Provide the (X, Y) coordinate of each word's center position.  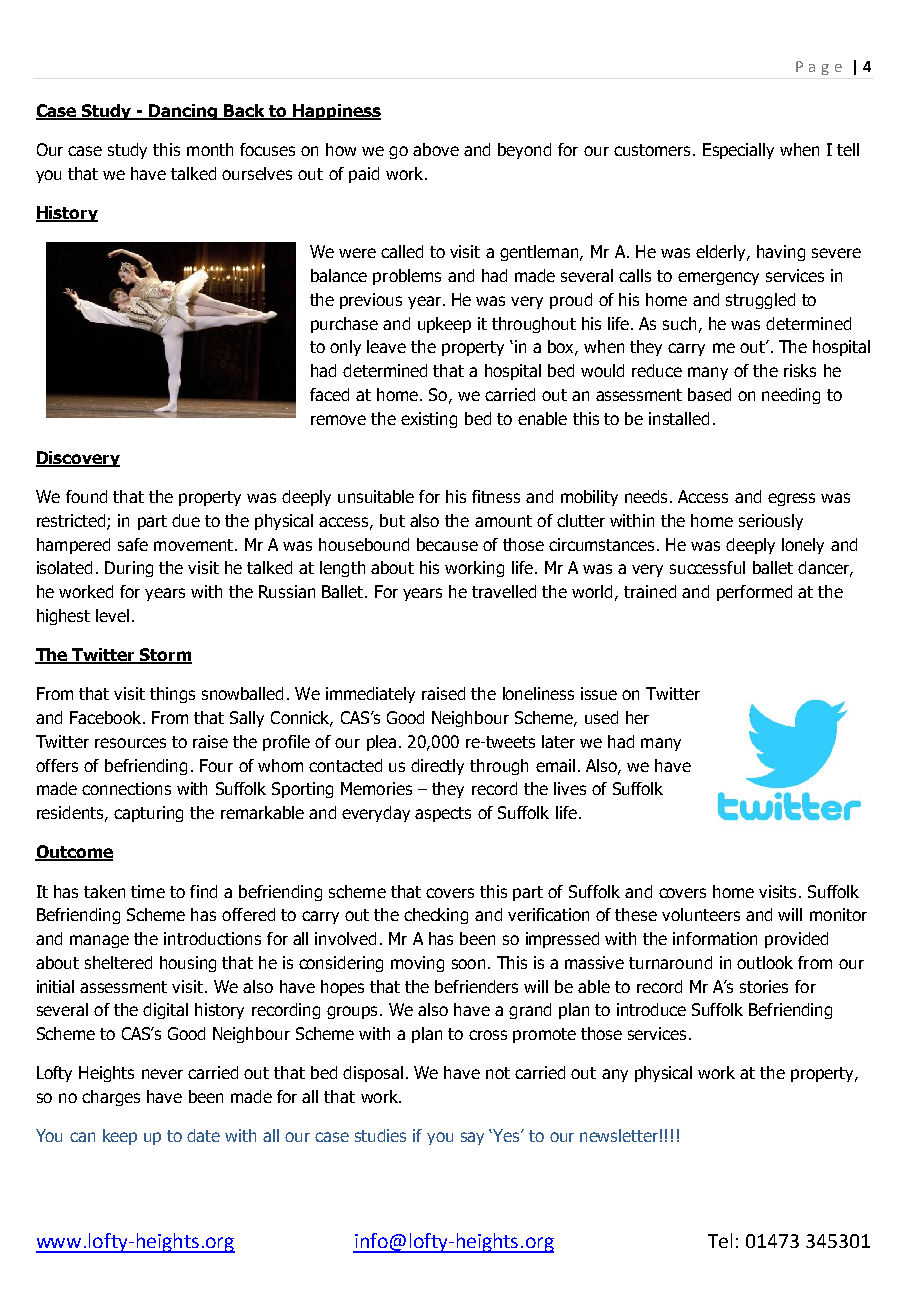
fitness (496, 496)
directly (437, 767)
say (472, 1138)
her (637, 717)
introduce (651, 1009)
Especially (738, 151)
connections (126, 788)
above (436, 149)
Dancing (183, 112)
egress (791, 499)
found (86, 496)
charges (111, 1098)
